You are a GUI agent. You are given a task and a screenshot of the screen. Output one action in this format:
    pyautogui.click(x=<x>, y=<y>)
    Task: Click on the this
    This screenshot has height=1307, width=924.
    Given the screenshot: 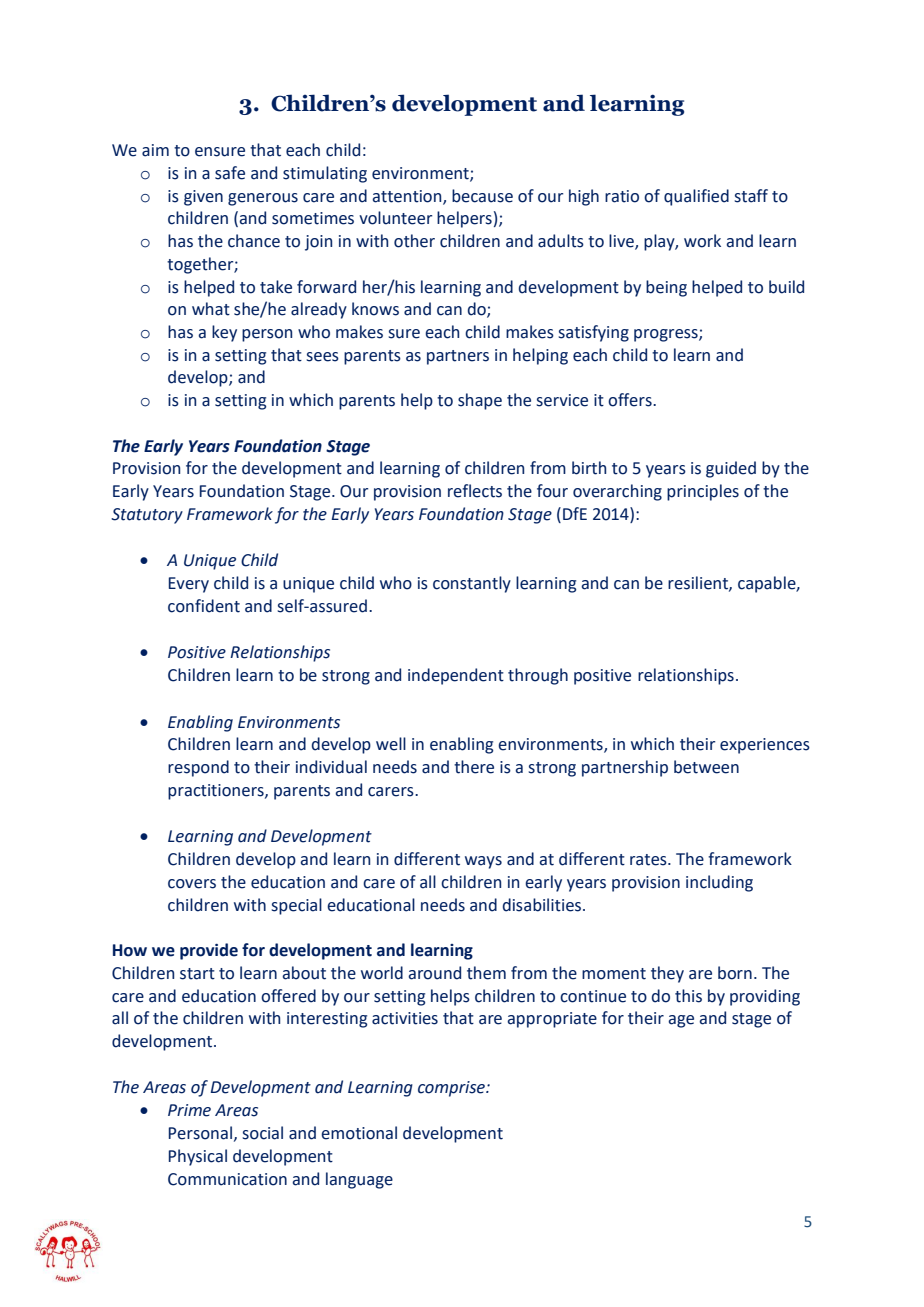 What is the action you would take?
    pyautogui.click(x=688, y=996)
